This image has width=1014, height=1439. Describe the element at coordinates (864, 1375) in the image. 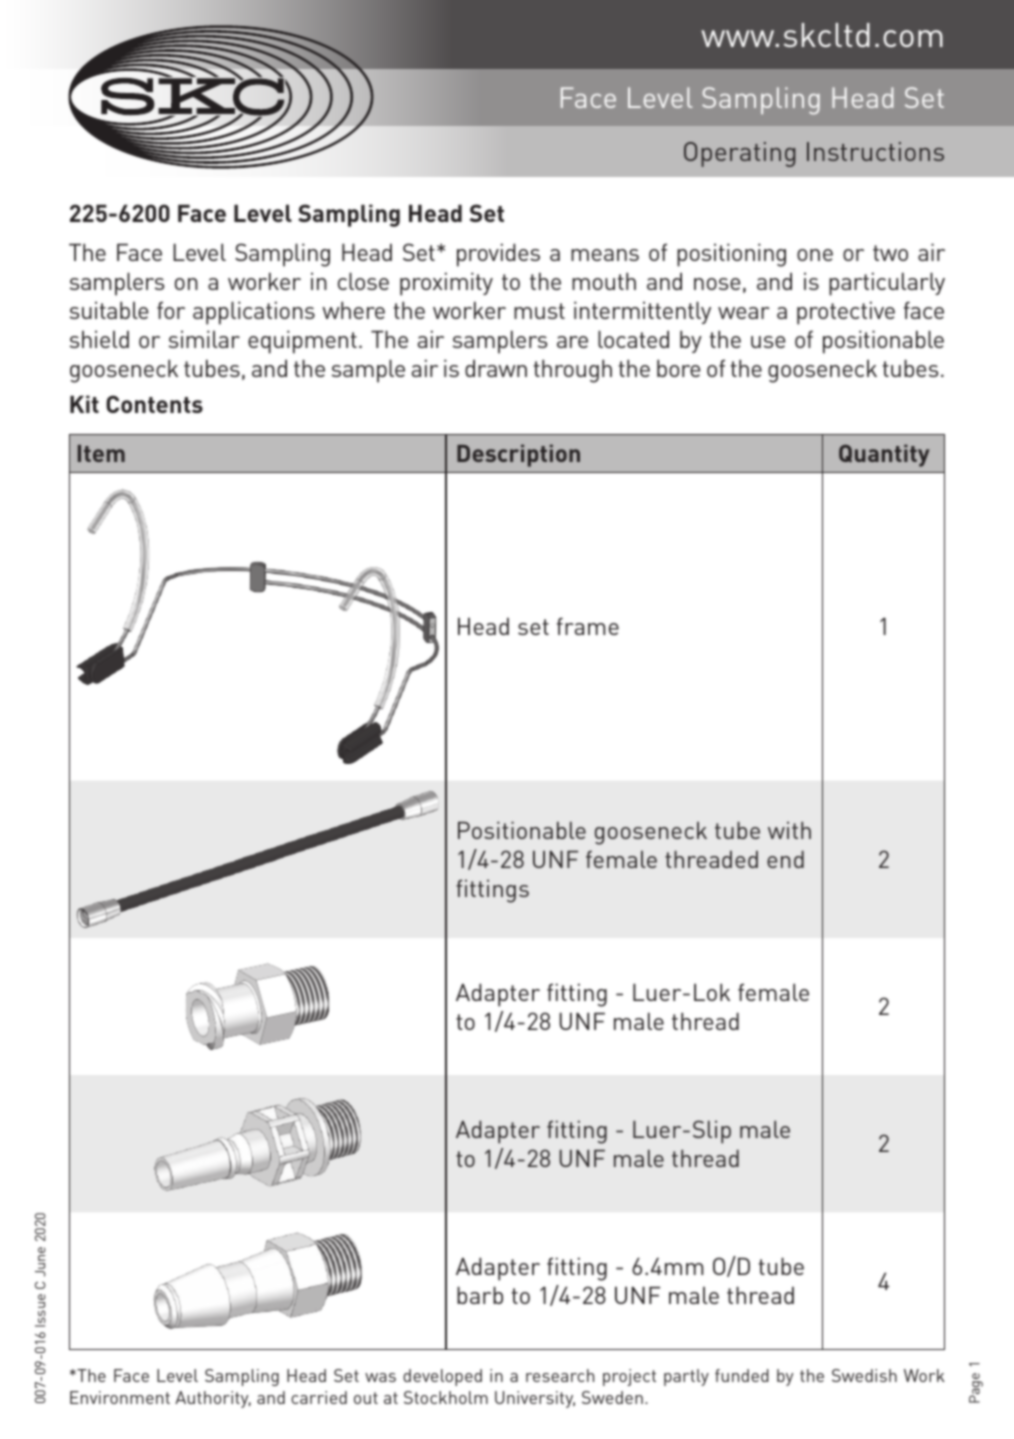

I see `Swedish` at that location.
